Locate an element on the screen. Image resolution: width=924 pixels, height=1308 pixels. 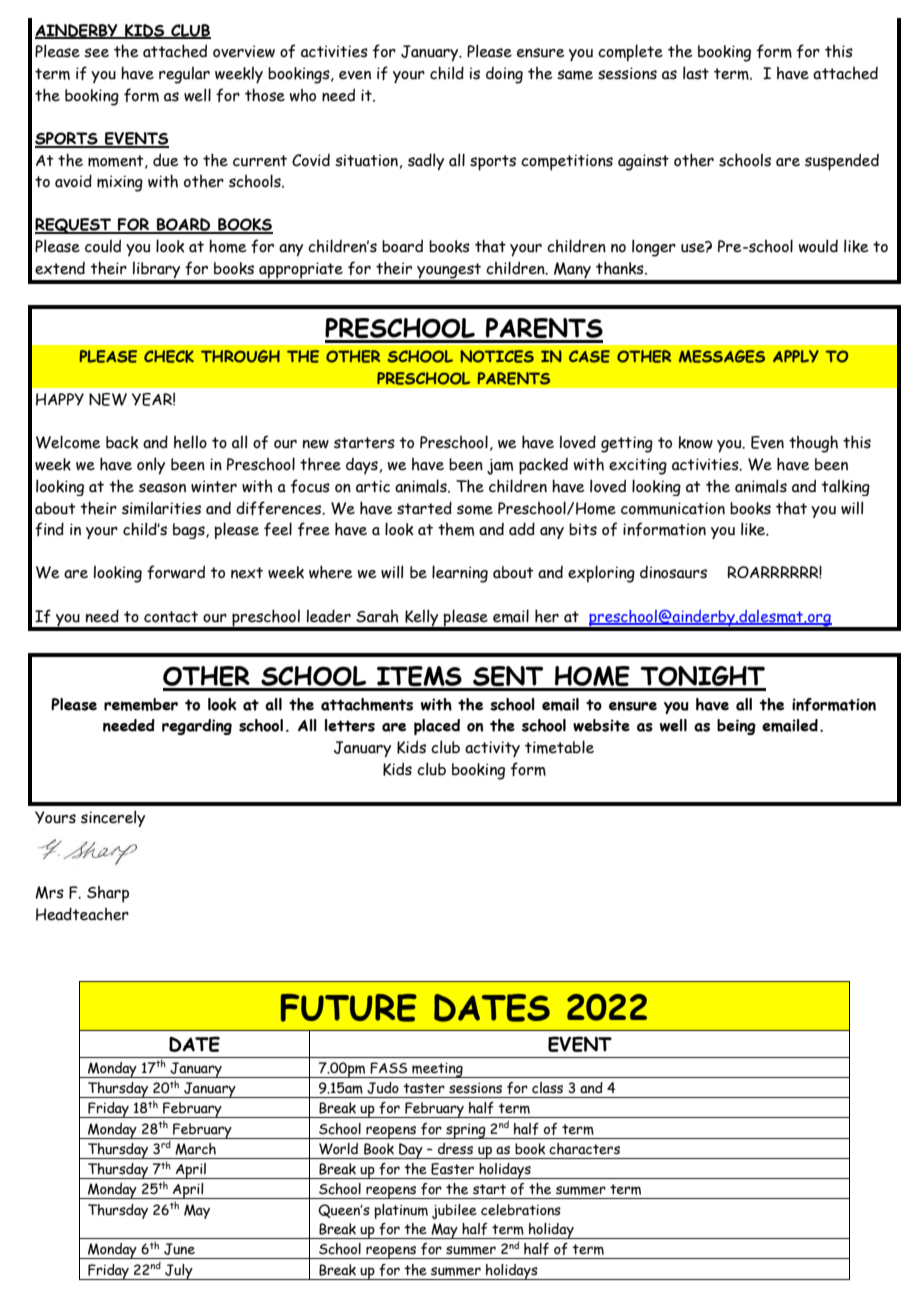
last is located at coordinates (696, 73).
